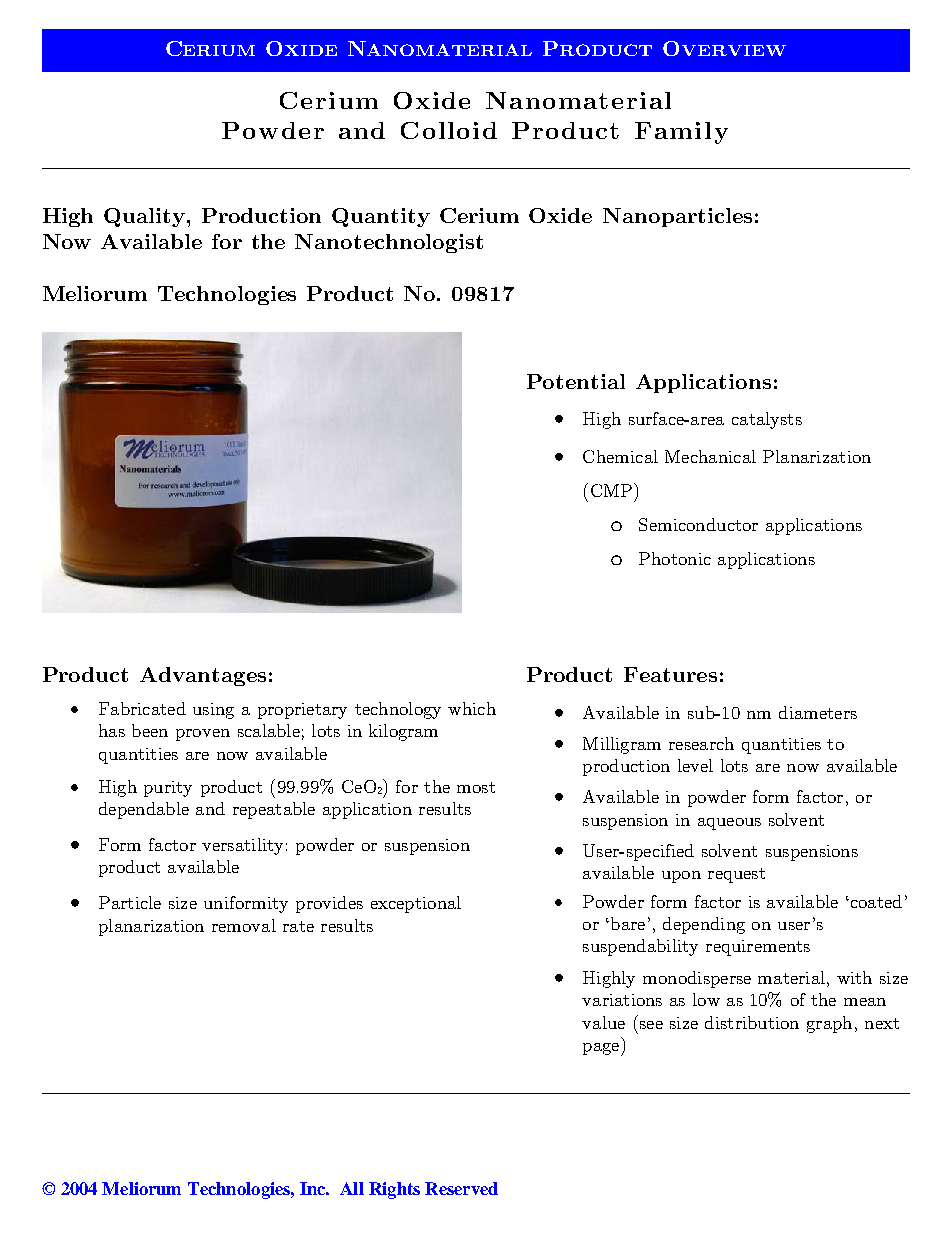 This screenshot has width=952, height=1233. I want to click on Advantages, so click(203, 676).
